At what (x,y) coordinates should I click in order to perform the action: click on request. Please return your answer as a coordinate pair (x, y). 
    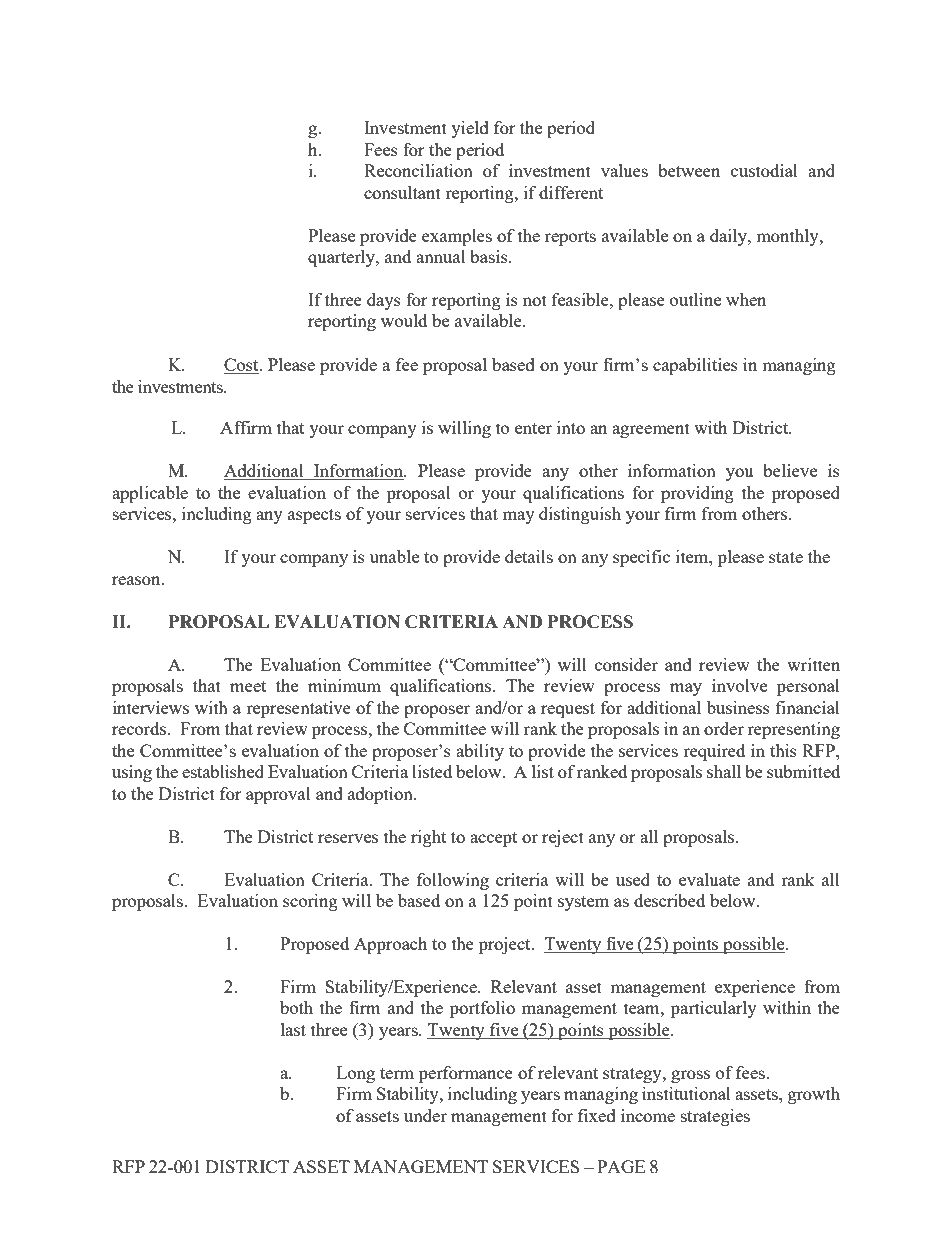
    Looking at the image, I should click on (568, 710).
